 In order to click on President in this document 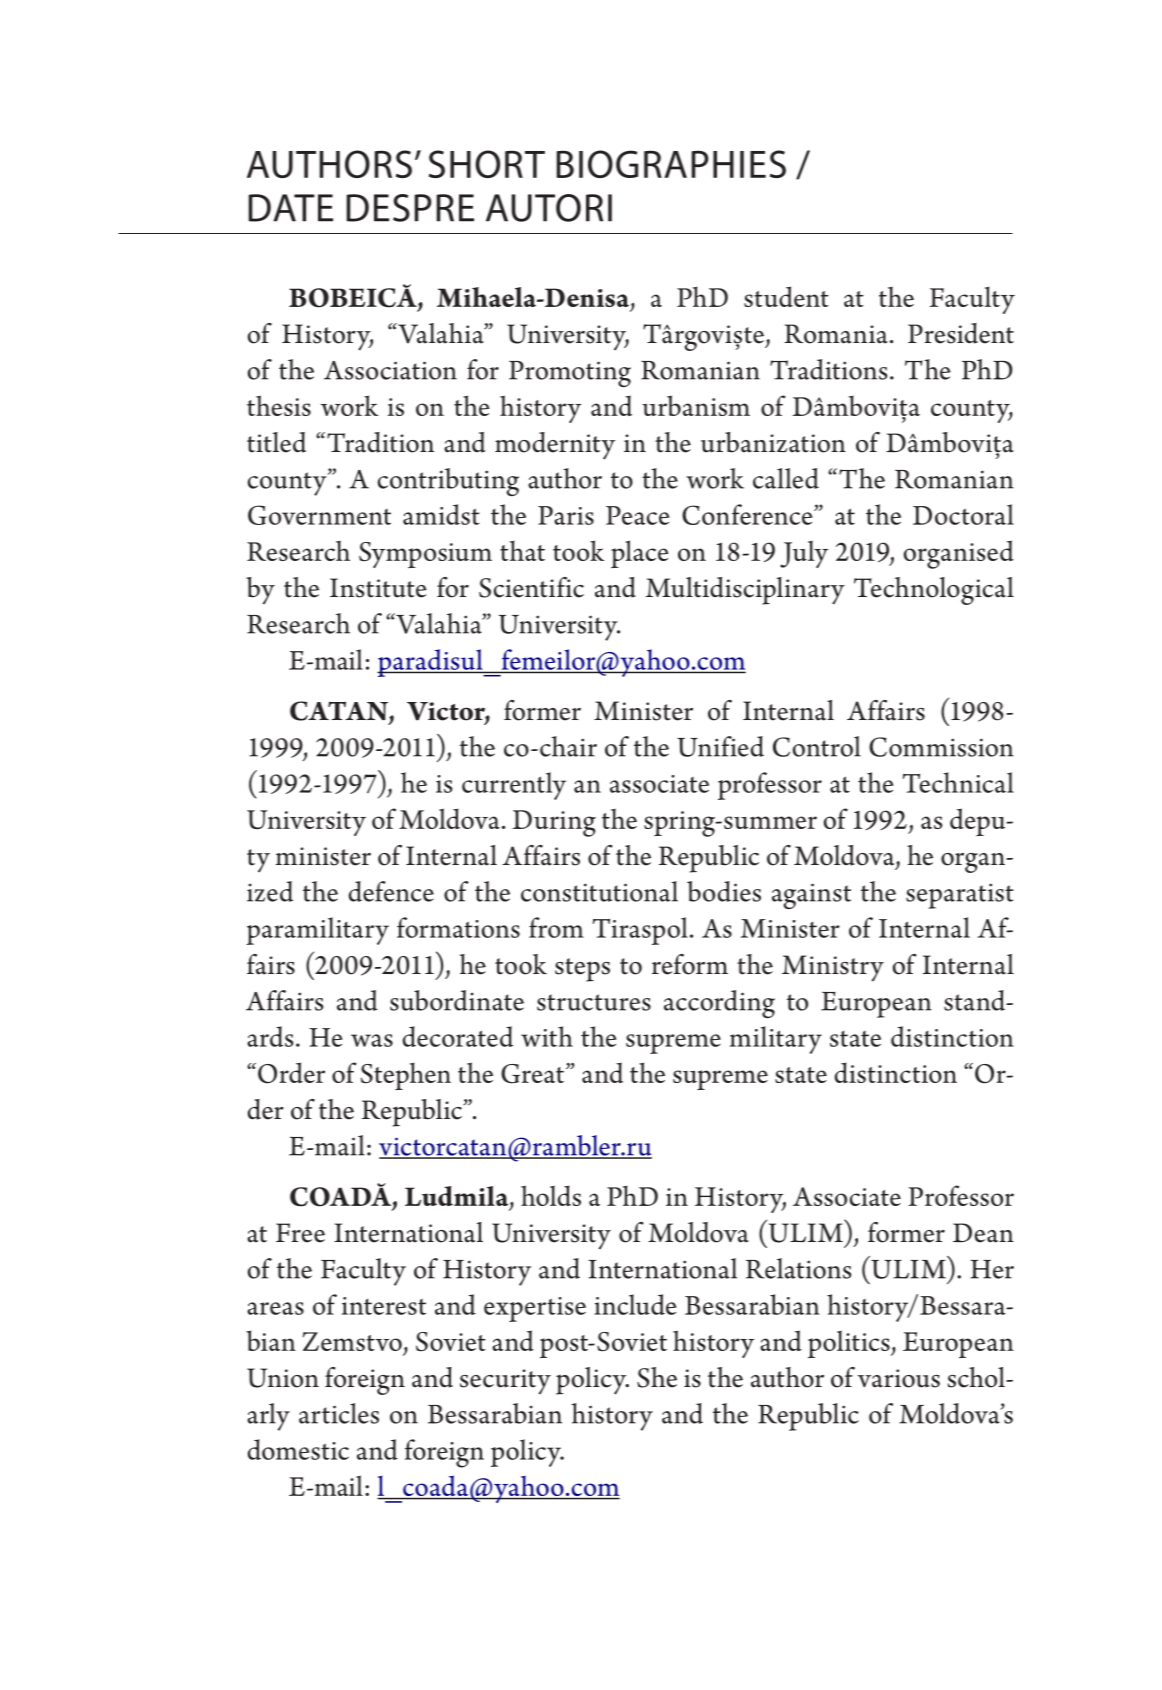, I will do `click(961, 333)`.
